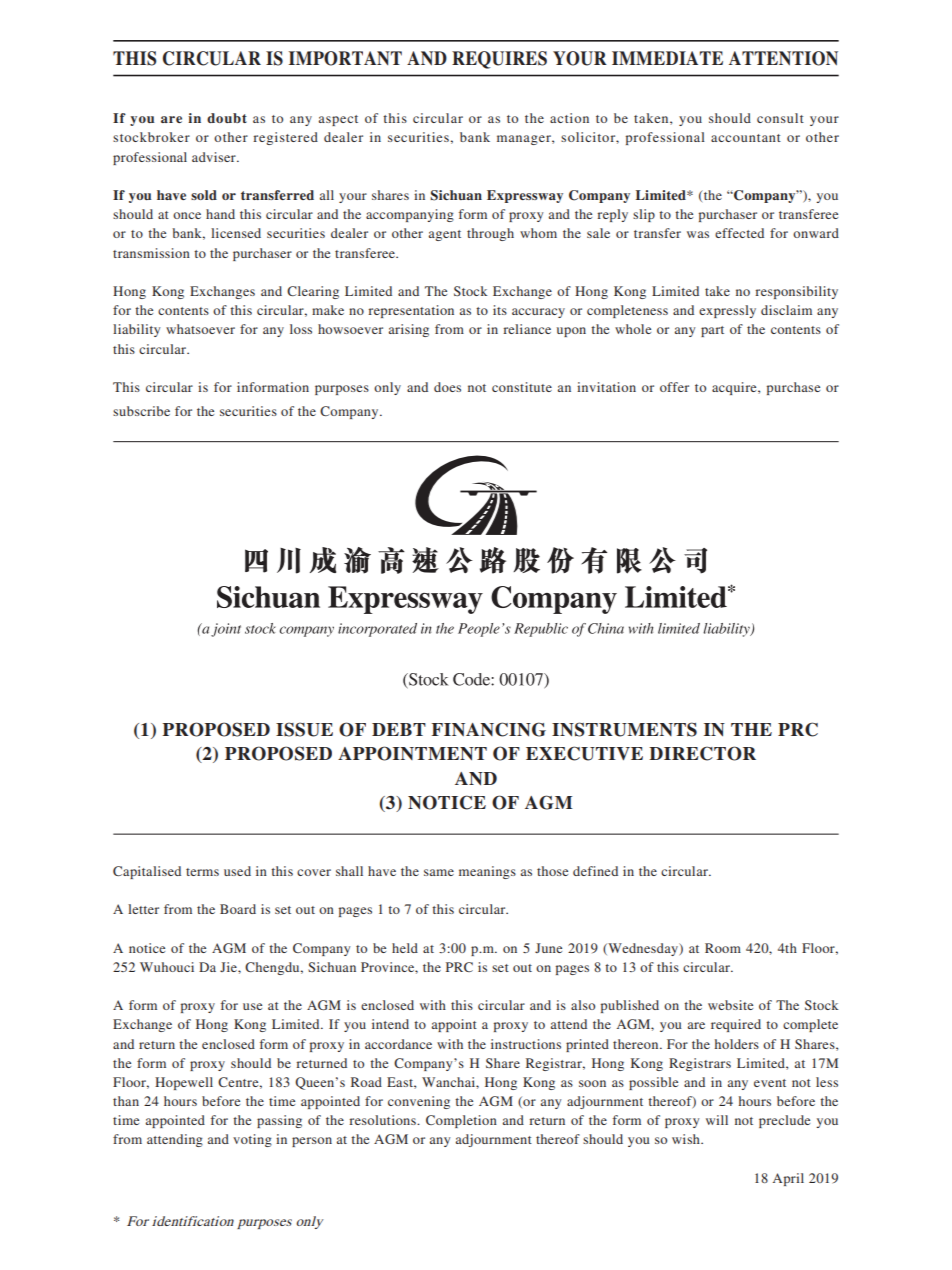 The width and height of the page is (952, 1270). What do you see at coordinates (227, 118) in the page?
I see `doubt` at bounding box center [227, 118].
